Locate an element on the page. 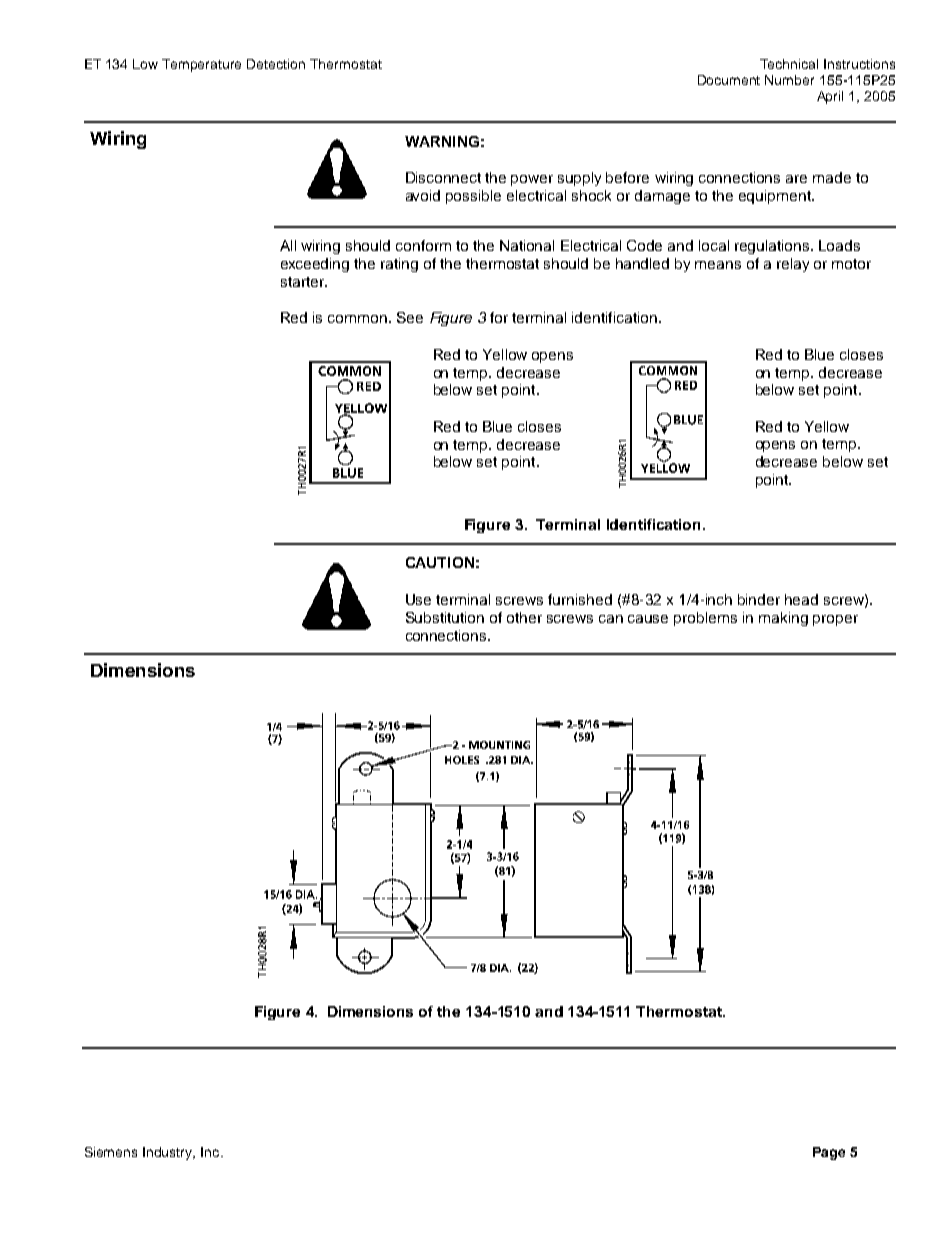 Image resolution: width=952 pixels, height=1233 pixels. Number is located at coordinates (789, 80).
